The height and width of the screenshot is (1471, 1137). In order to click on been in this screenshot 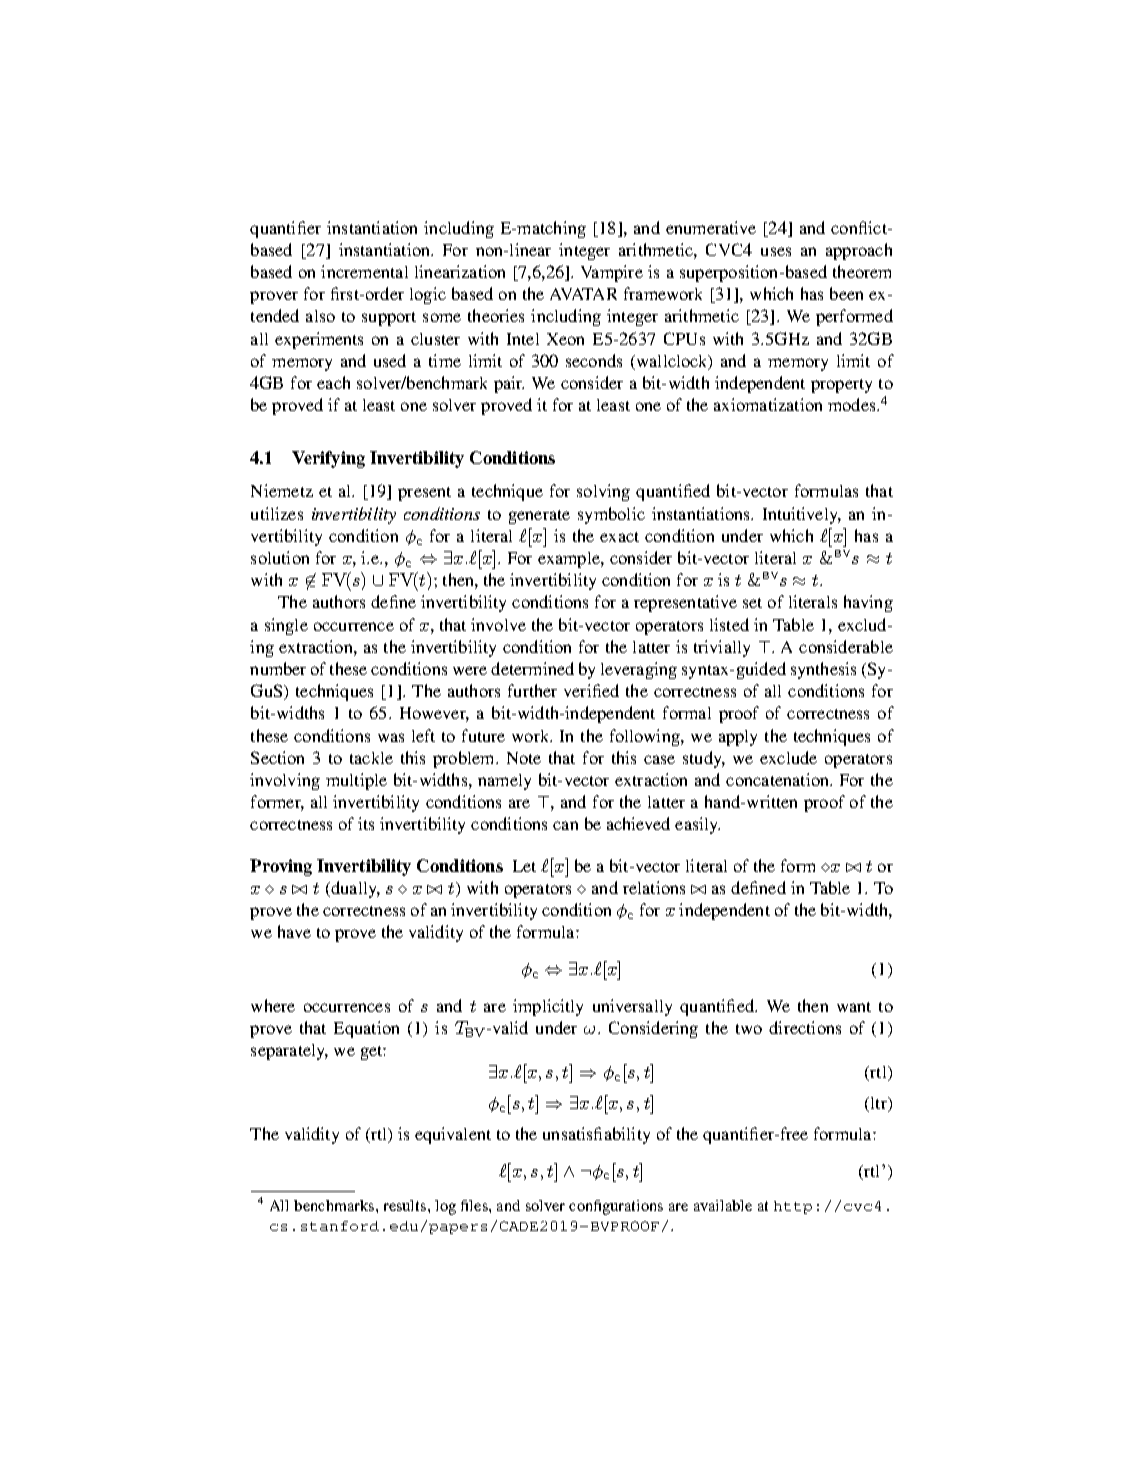, I will do `click(846, 293)`.
